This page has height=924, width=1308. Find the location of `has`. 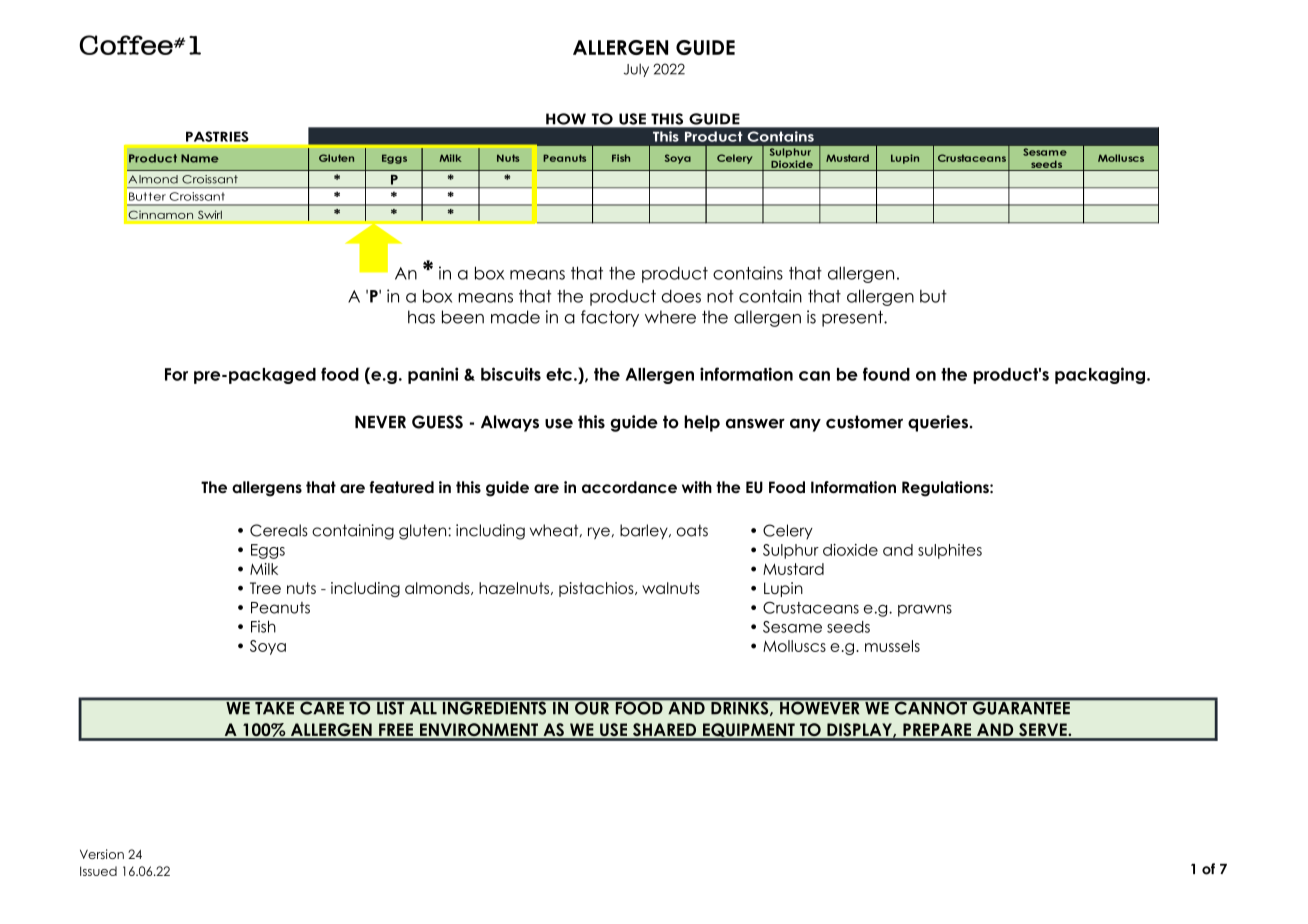

has is located at coordinates (421, 317).
